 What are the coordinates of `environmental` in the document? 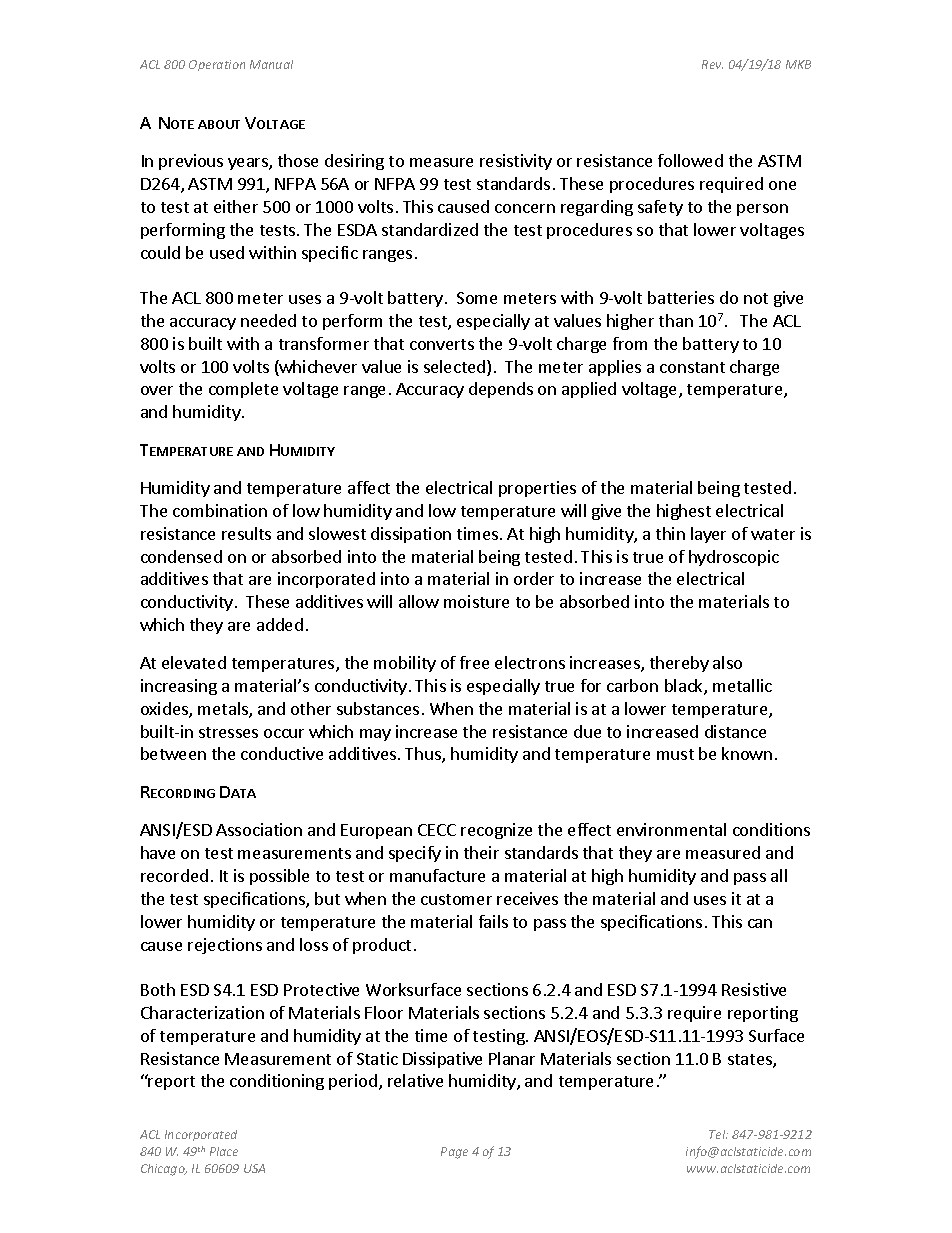 It's located at (671, 829).
